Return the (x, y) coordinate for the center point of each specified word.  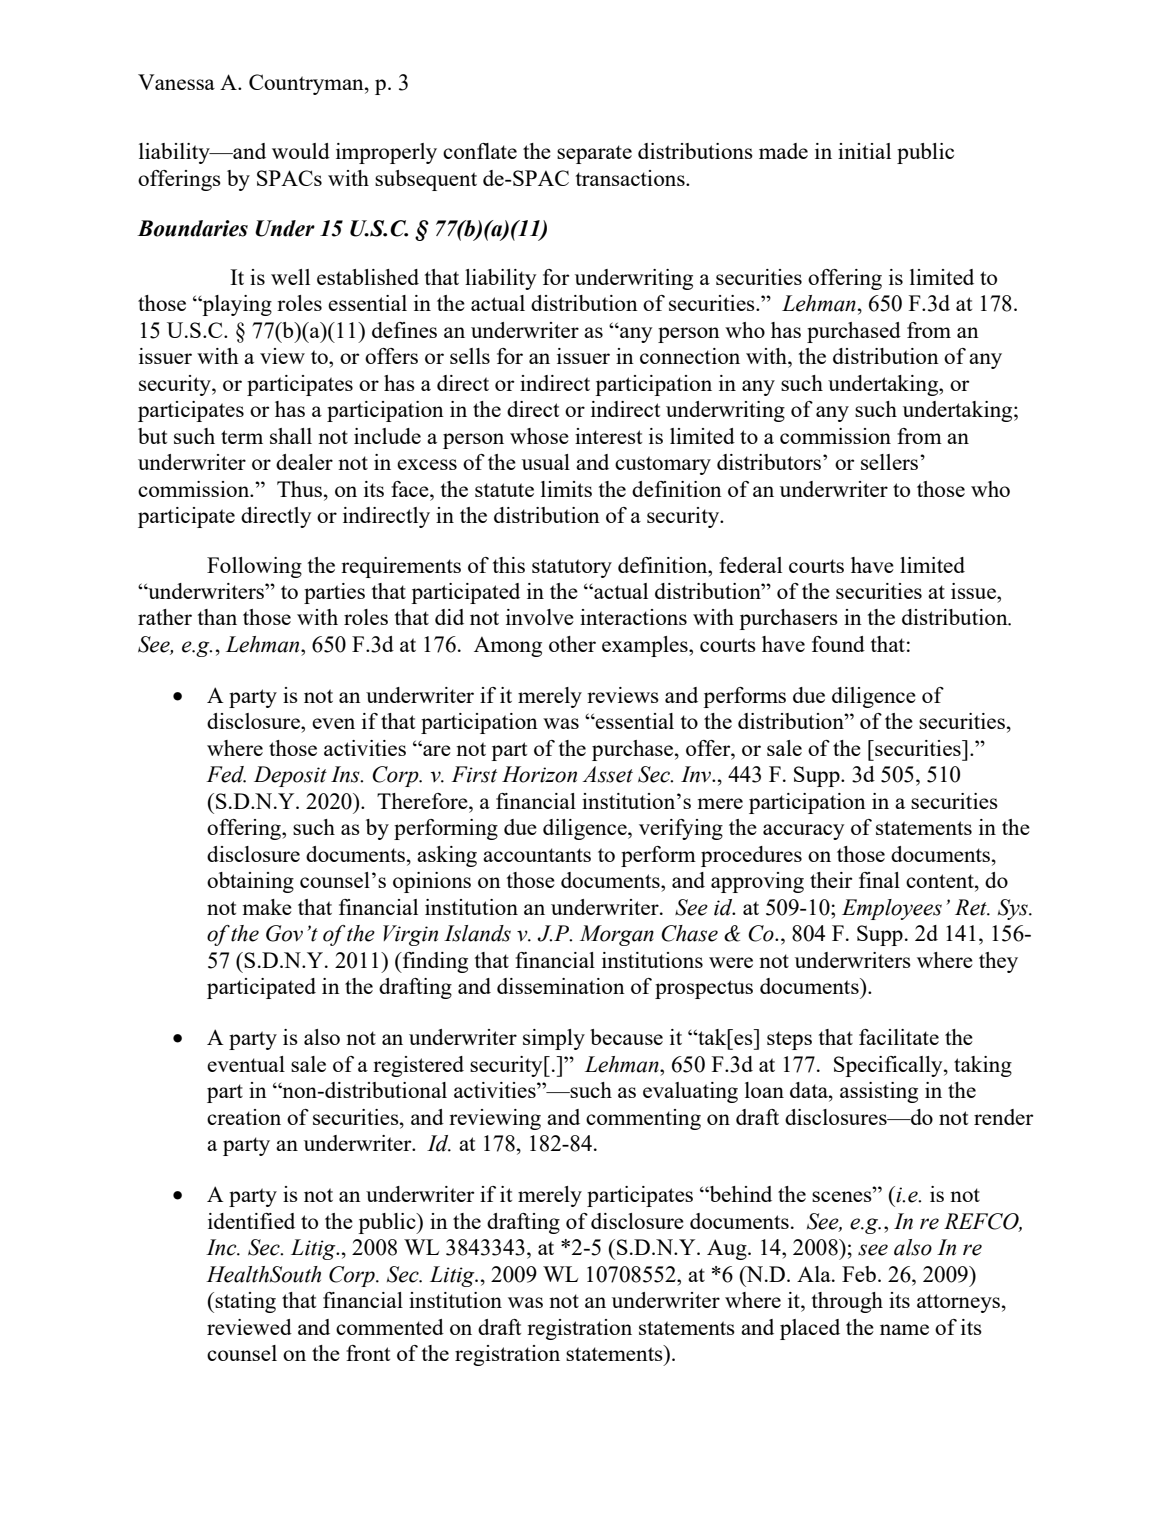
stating (245, 1302)
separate (594, 154)
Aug (728, 1249)
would (301, 151)
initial (864, 151)
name (904, 1329)
